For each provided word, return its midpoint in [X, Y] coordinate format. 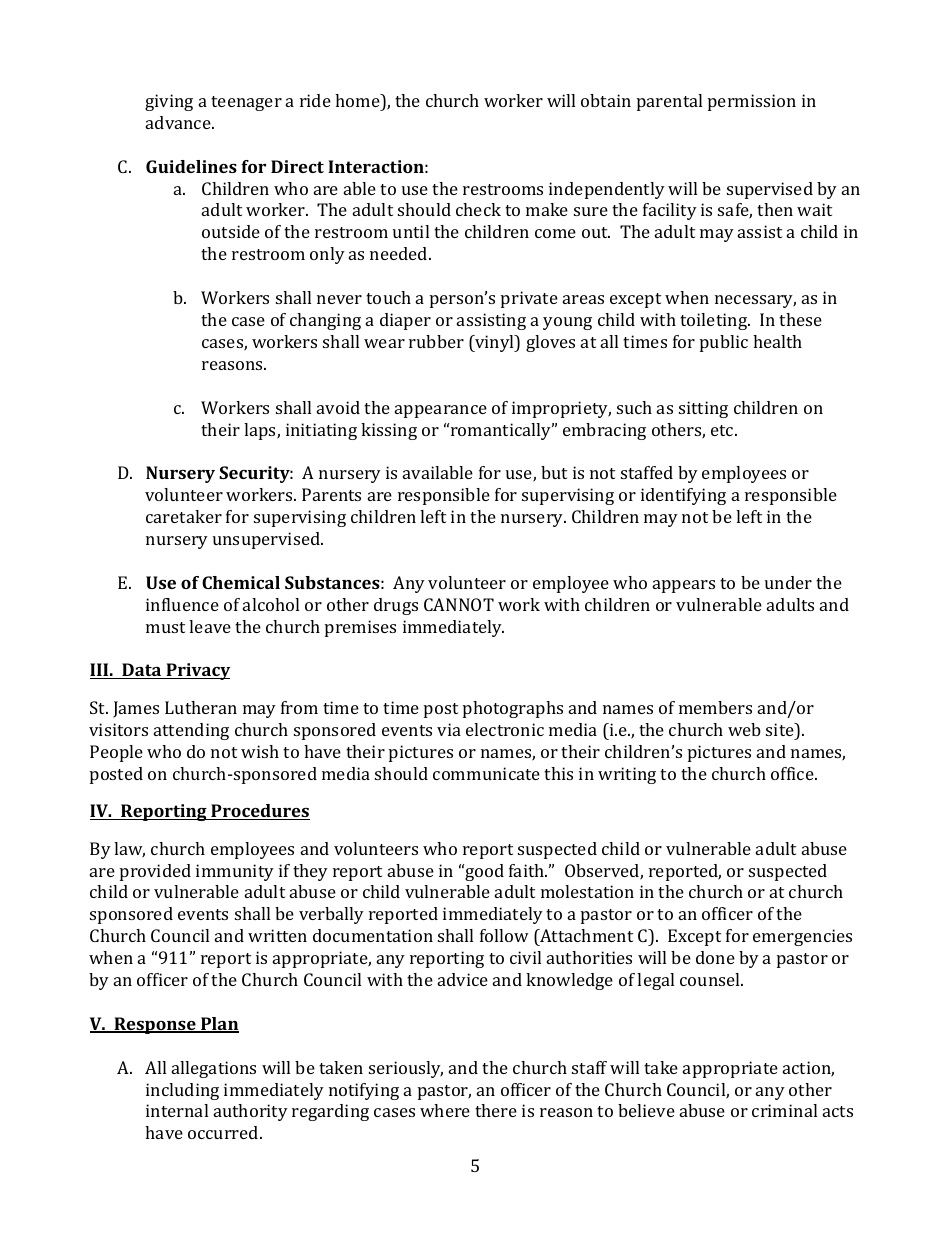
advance [179, 122]
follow [504, 935]
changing [325, 321]
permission [752, 102]
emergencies [802, 937]
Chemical [241, 582]
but [554, 472]
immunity [235, 872]
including [182, 1091]
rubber [436, 341]
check [478, 209]
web [744, 729]
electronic [505, 729]
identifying [683, 496]
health [777, 341]
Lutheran [201, 707]
